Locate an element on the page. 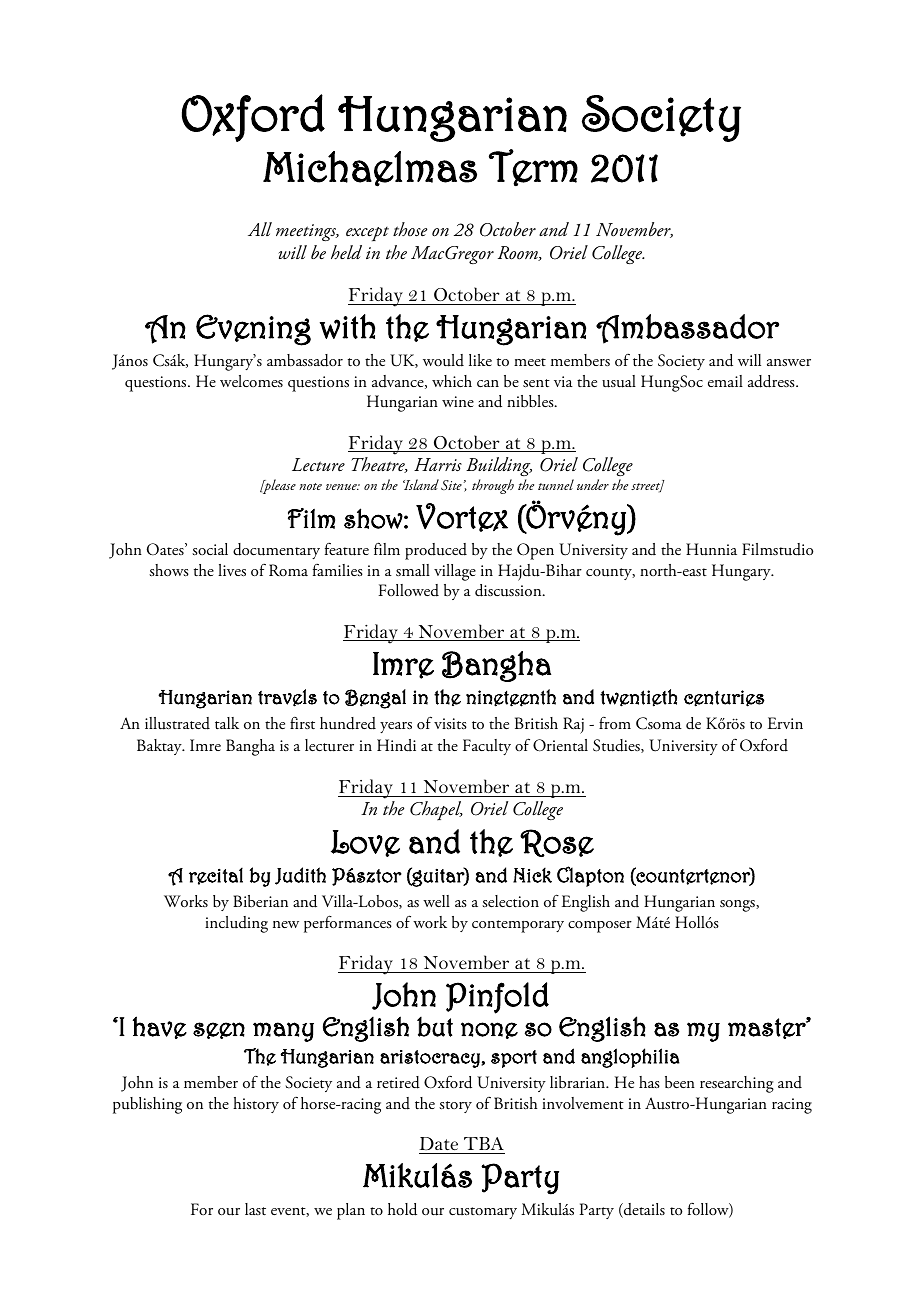 Image resolution: width=924 pixels, height=1308 pixels. contemporary is located at coordinates (518, 926).
